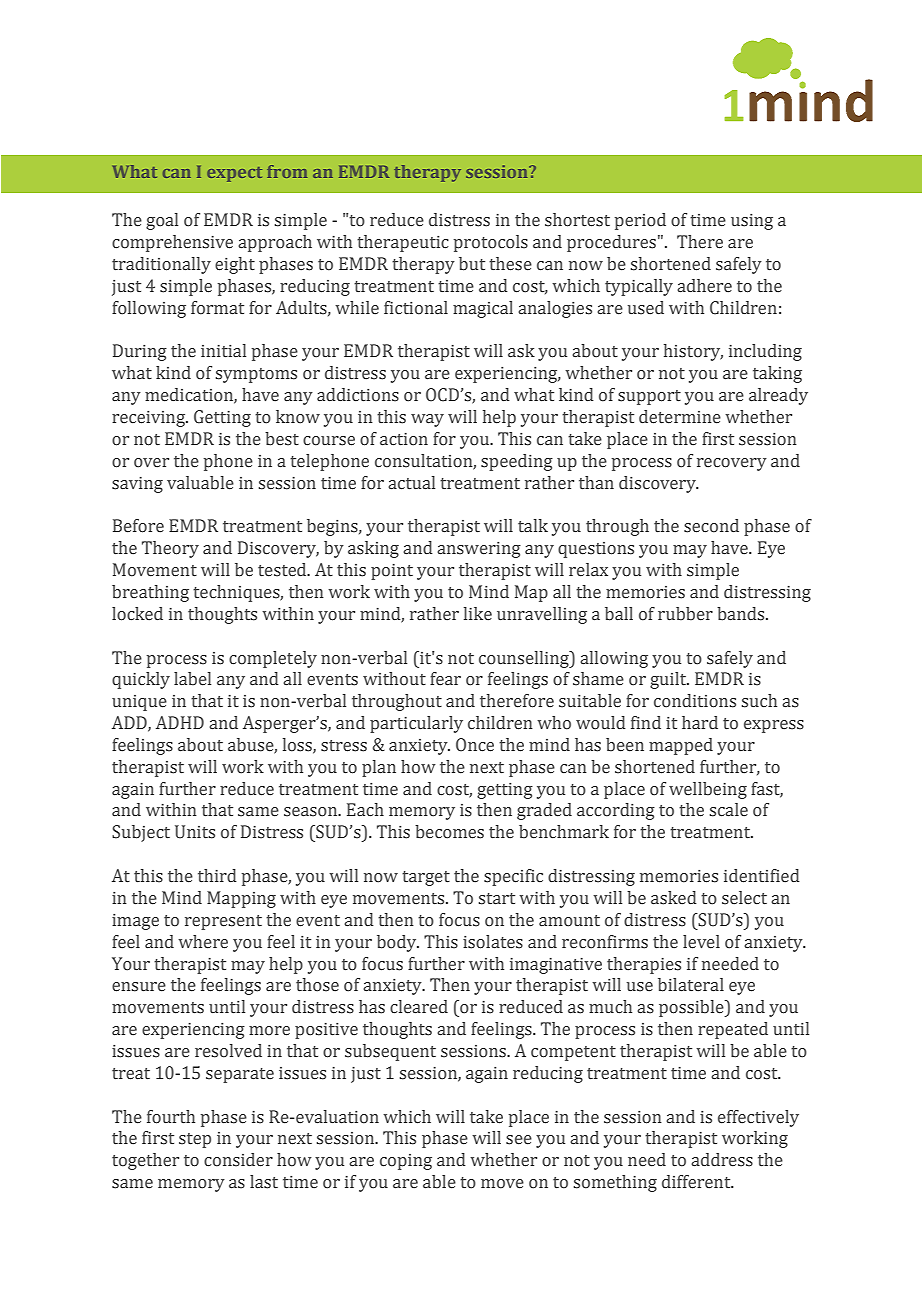 This screenshot has width=924, height=1308. Describe the element at coordinates (449, 832) in the screenshot. I see `becomes` at that location.
